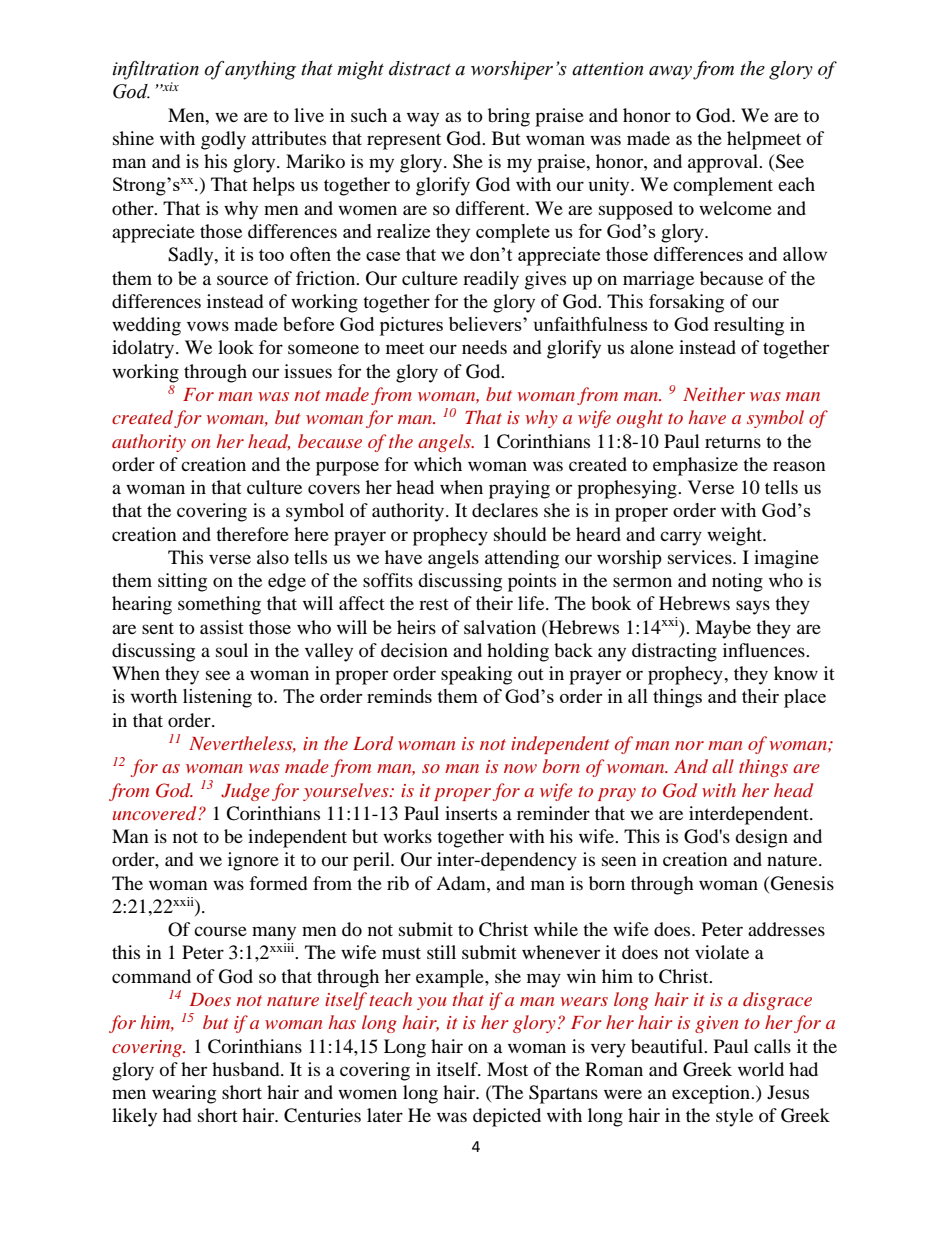 The height and width of the screenshot is (1233, 952). What do you see at coordinates (509, 117) in the screenshot?
I see `bring` at bounding box center [509, 117].
